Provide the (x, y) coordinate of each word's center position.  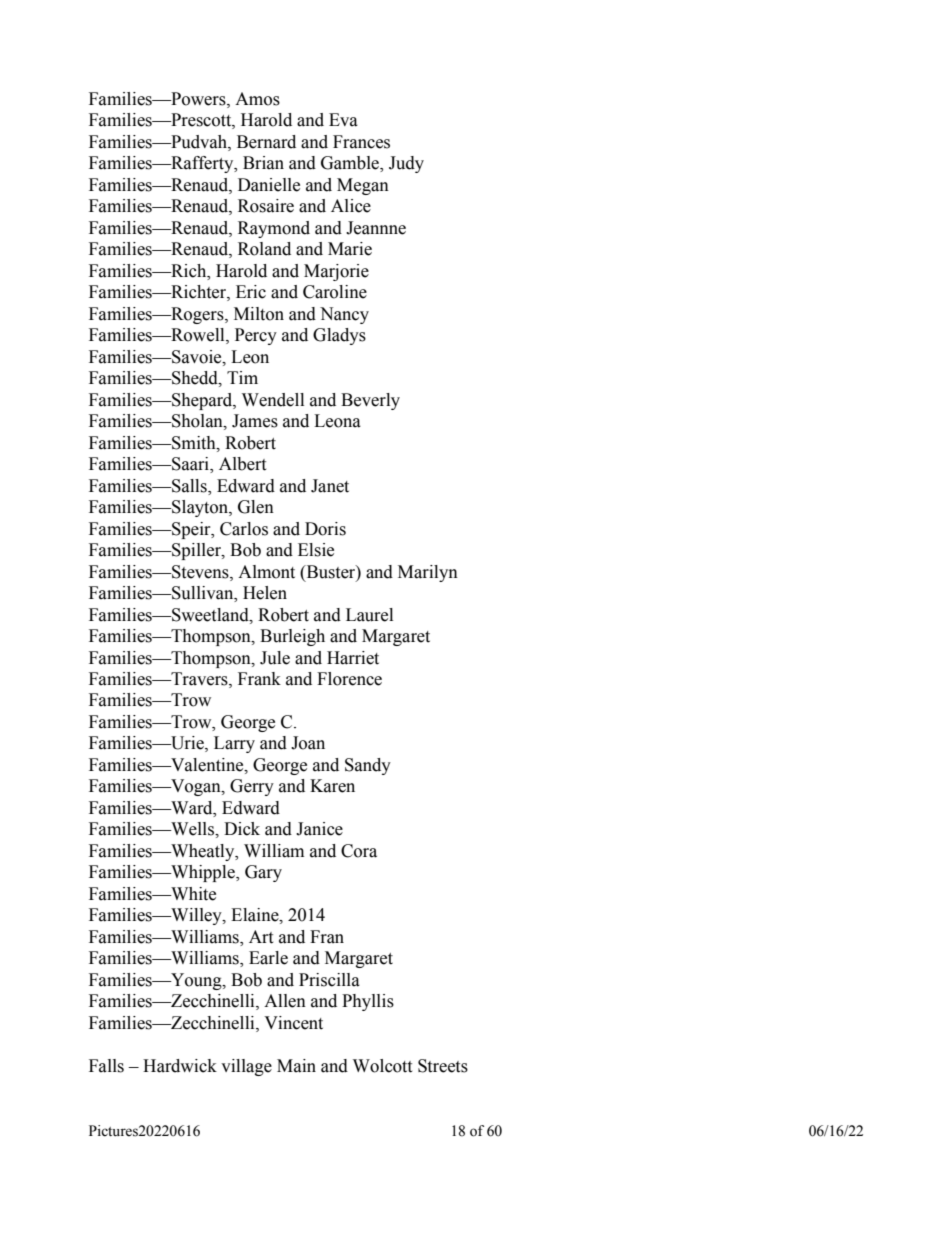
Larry (234, 744)
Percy (256, 336)
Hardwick (180, 1066)
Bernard (266, 142)
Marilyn (428, 573)
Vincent (293, 1023)
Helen (265, 593)
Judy (406, 164)
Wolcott (382, 1066)
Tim (242, 377)
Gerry (252, 787)
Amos (257, 99)
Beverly (370, 401)
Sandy (368, 766)
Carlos (244, 529)
